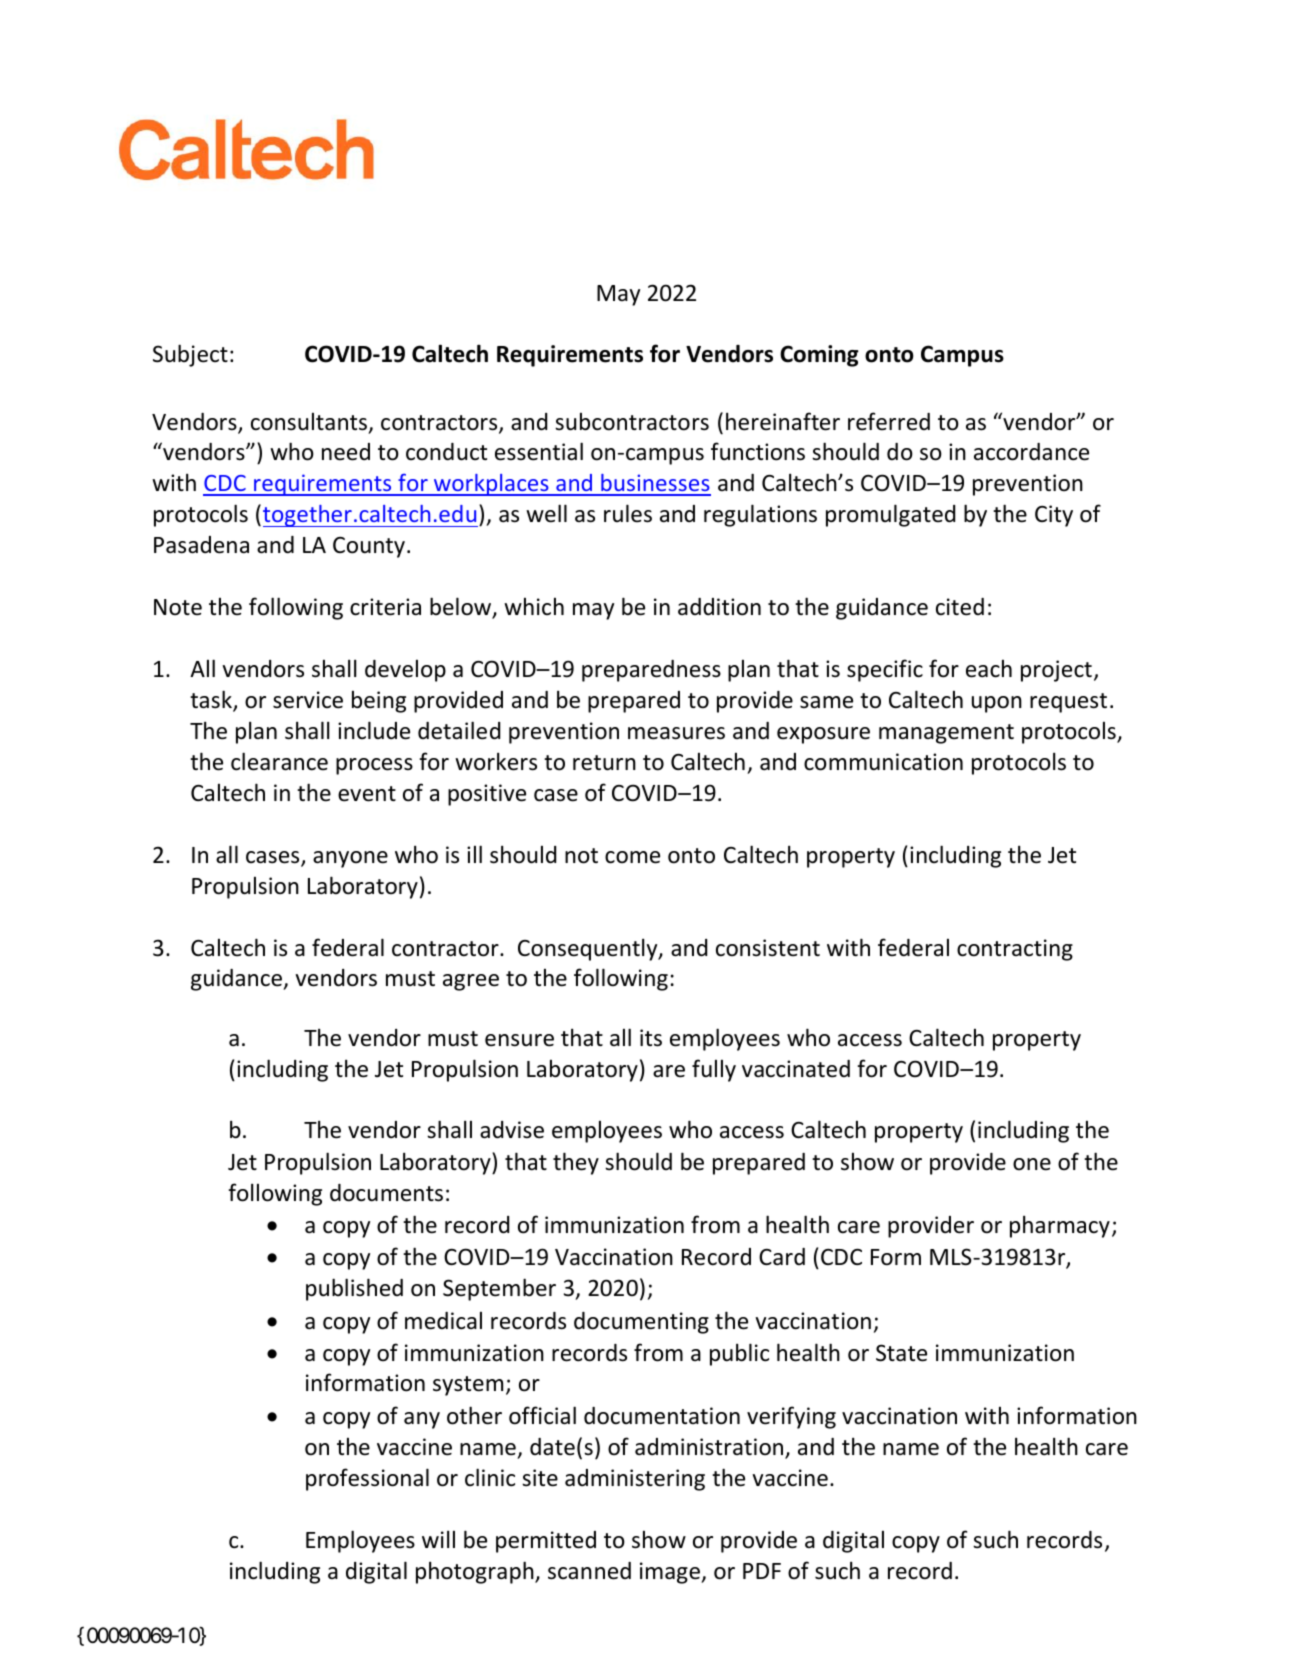 The width and height of the document is (1293, 1673). Describe the element at coordinates (539, 451) in the document. I see `essential` at that location.
